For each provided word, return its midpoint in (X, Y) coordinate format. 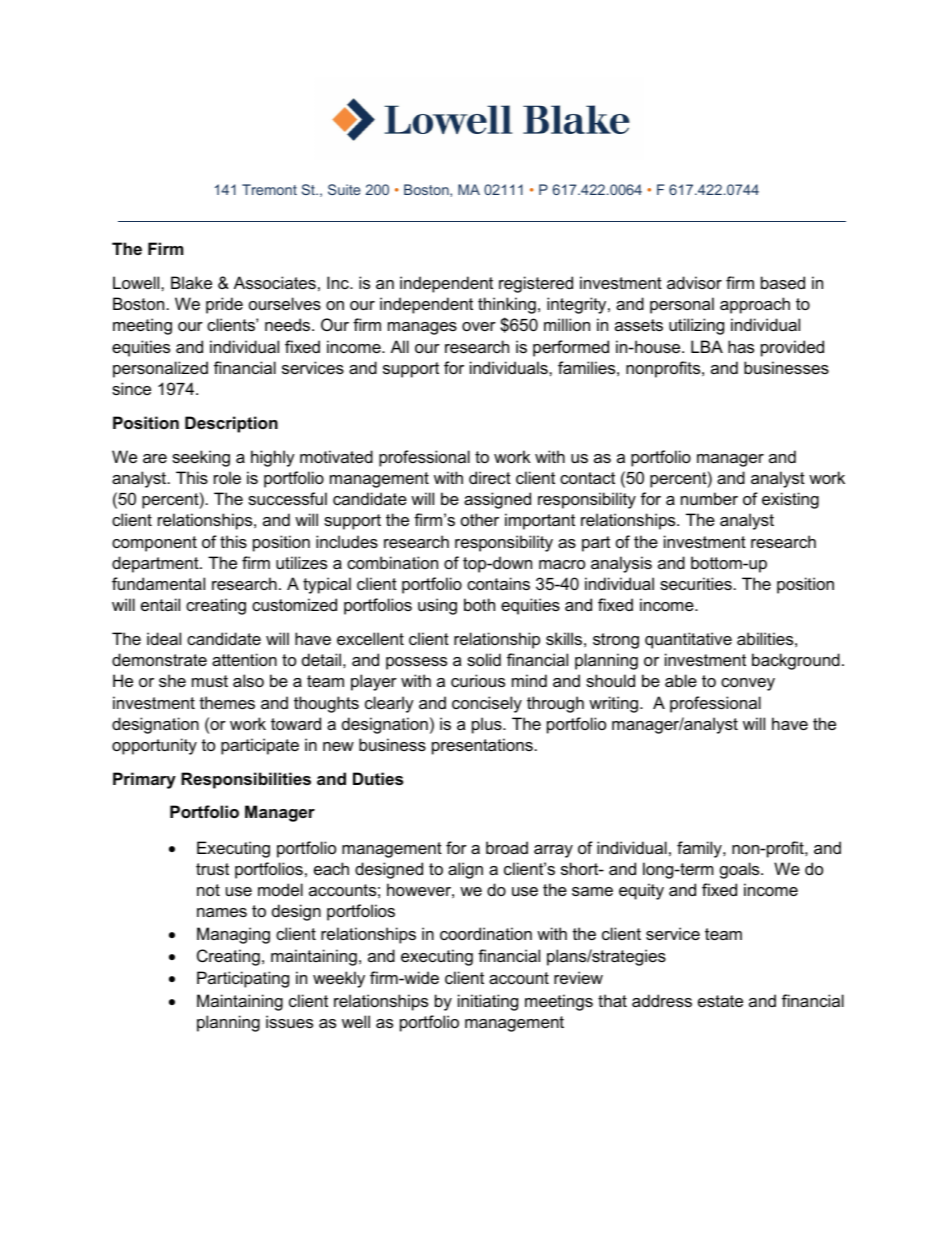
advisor (694, 282)
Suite (344, 189)
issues (289, 1021)
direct (490, 477)
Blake (191, 282)
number (709, 498)
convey (748, 684)
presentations (482, 746)
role (227, 477)
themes (227, 702)
